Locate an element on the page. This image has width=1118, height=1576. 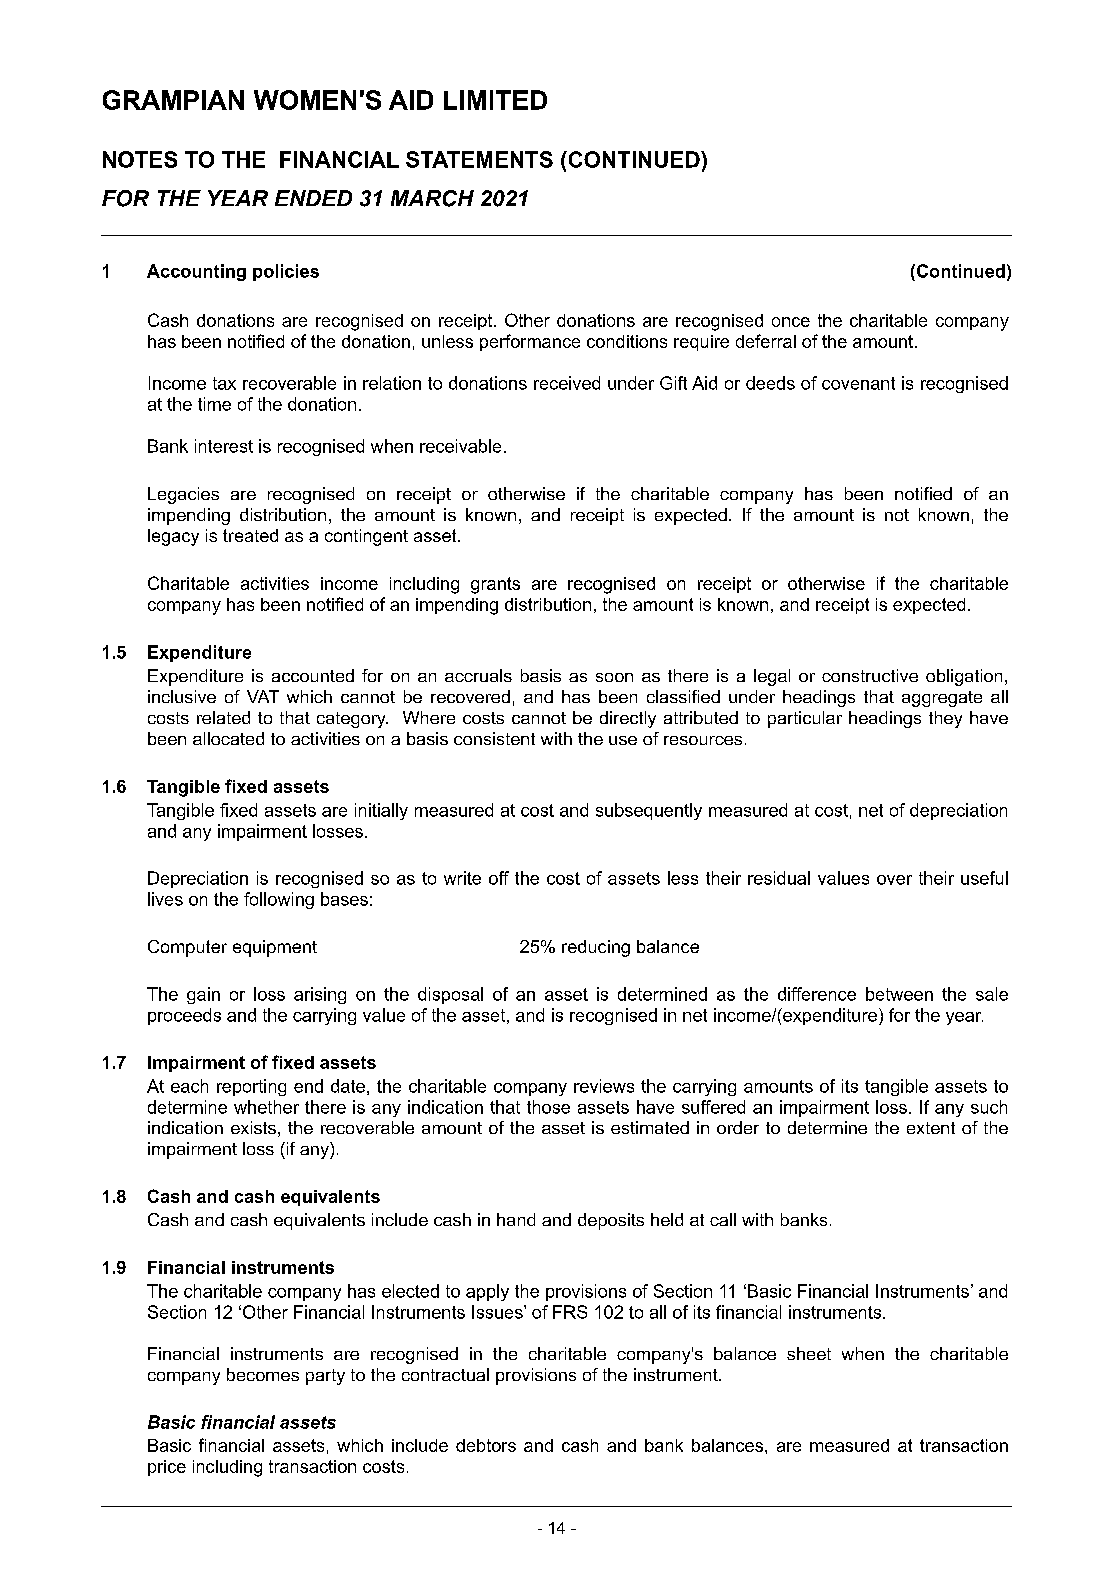
becomes is located at coordinates (263, 1374).
